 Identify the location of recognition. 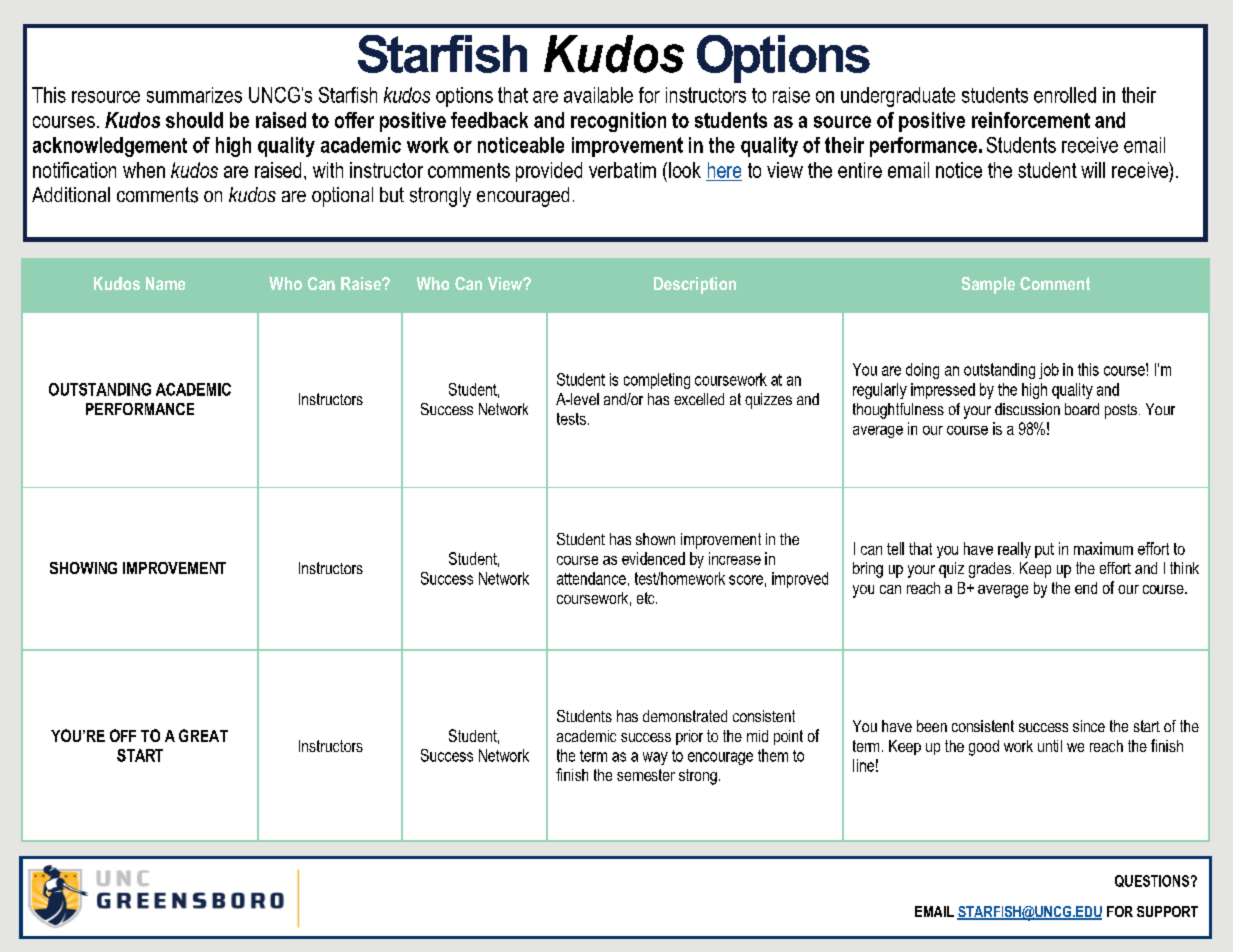
(618, 122).
